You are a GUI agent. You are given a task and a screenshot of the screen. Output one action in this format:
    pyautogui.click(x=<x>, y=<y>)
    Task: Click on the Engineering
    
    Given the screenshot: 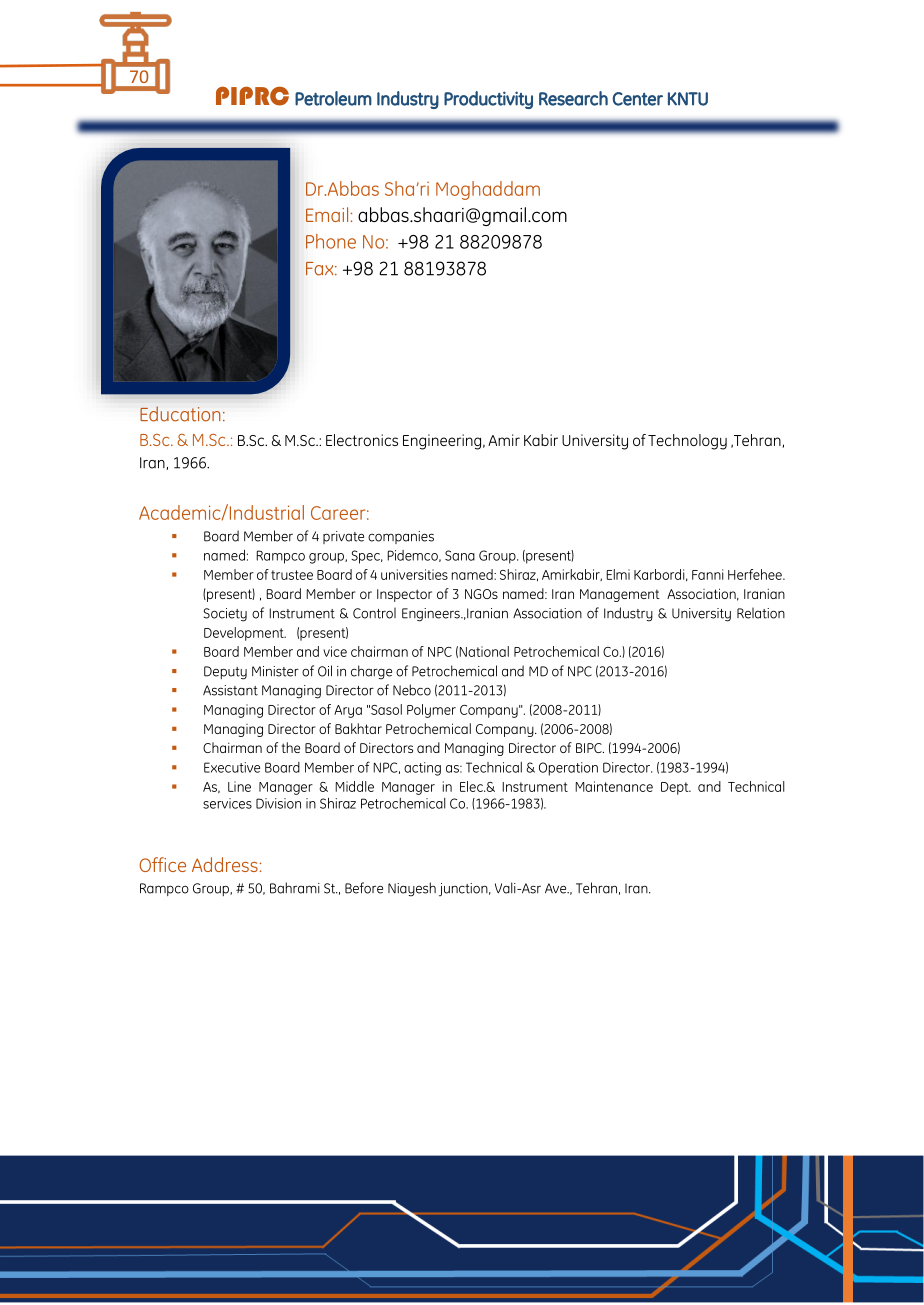 What is the action you would take?
    pyautogui.click(x=443, y=442)
